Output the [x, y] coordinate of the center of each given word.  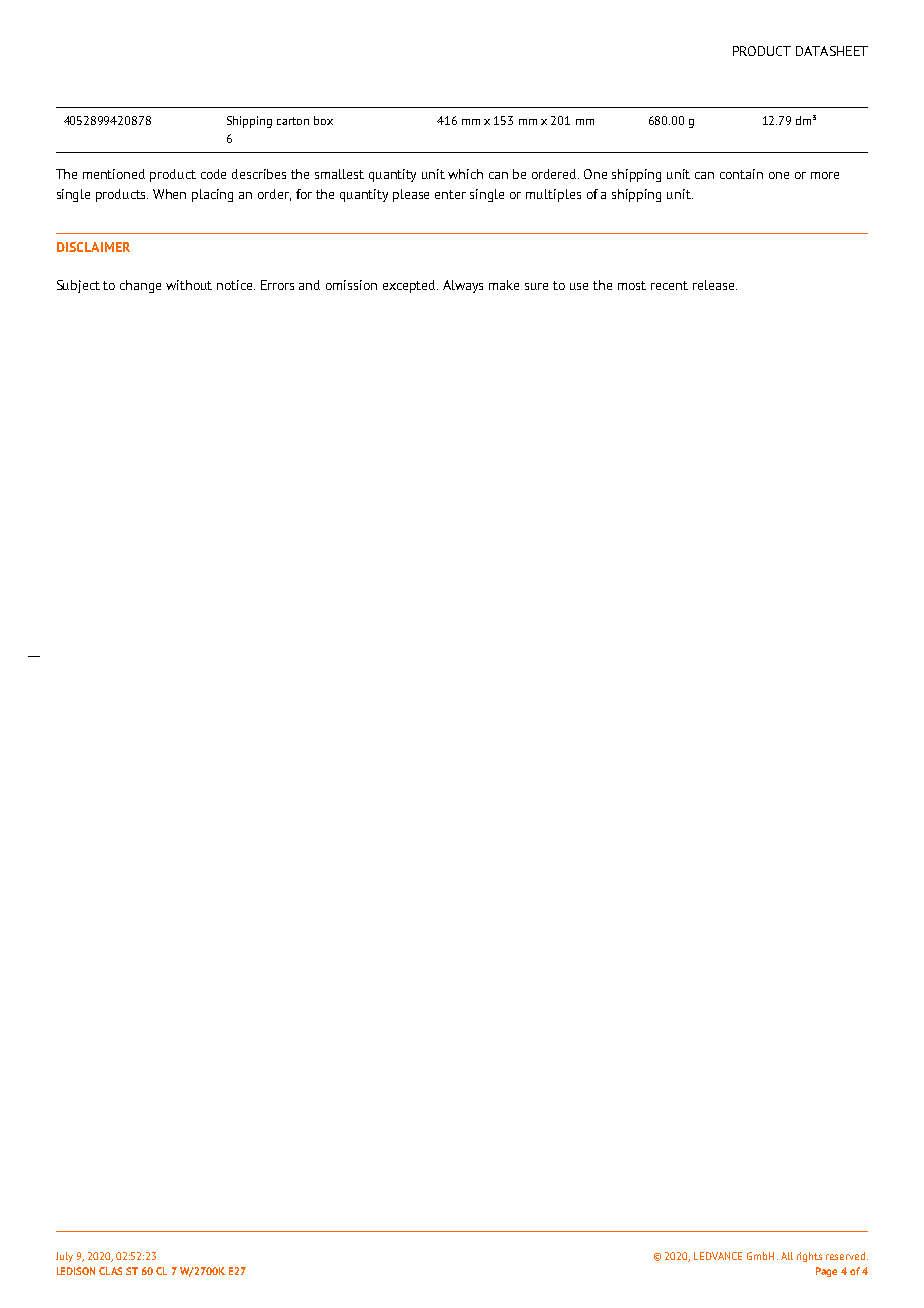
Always [463, 286]
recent [669, 285]
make [504, 285]
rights [809, 1257]
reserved [847, 1256]
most [632, 285]
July [64, 1257]
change [140, 286]
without [189, 285]
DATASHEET [832, 51]
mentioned [114, 174]
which [465, 174]
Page [826, 1272]
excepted [410, 286]
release [715, 285]
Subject [78, 286]
